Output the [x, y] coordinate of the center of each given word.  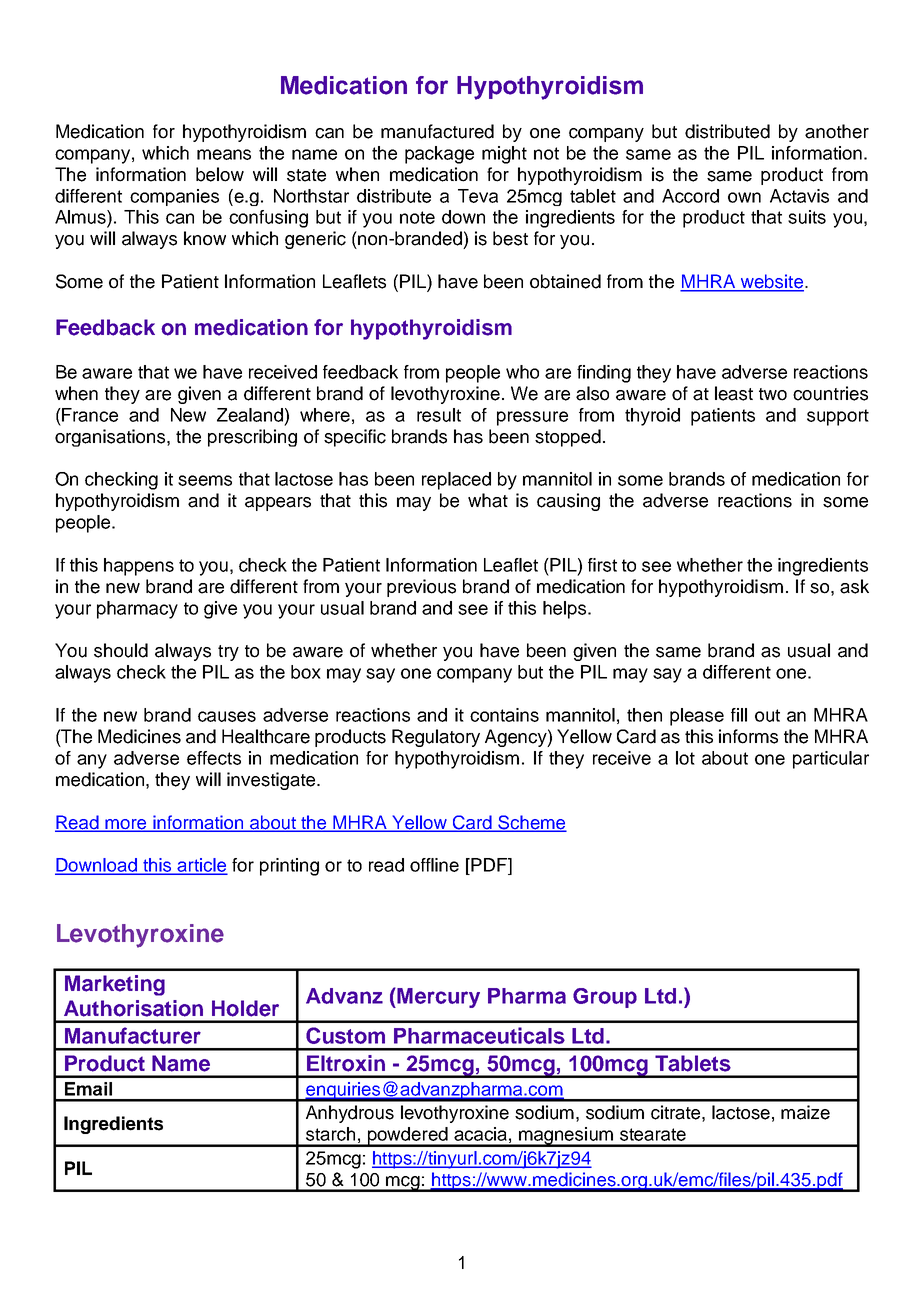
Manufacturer [133, 1035]
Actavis [799, 196]
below [220, 174]
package [439, 155]
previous [421, 588]
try [228, 653]
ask [854, 586]
